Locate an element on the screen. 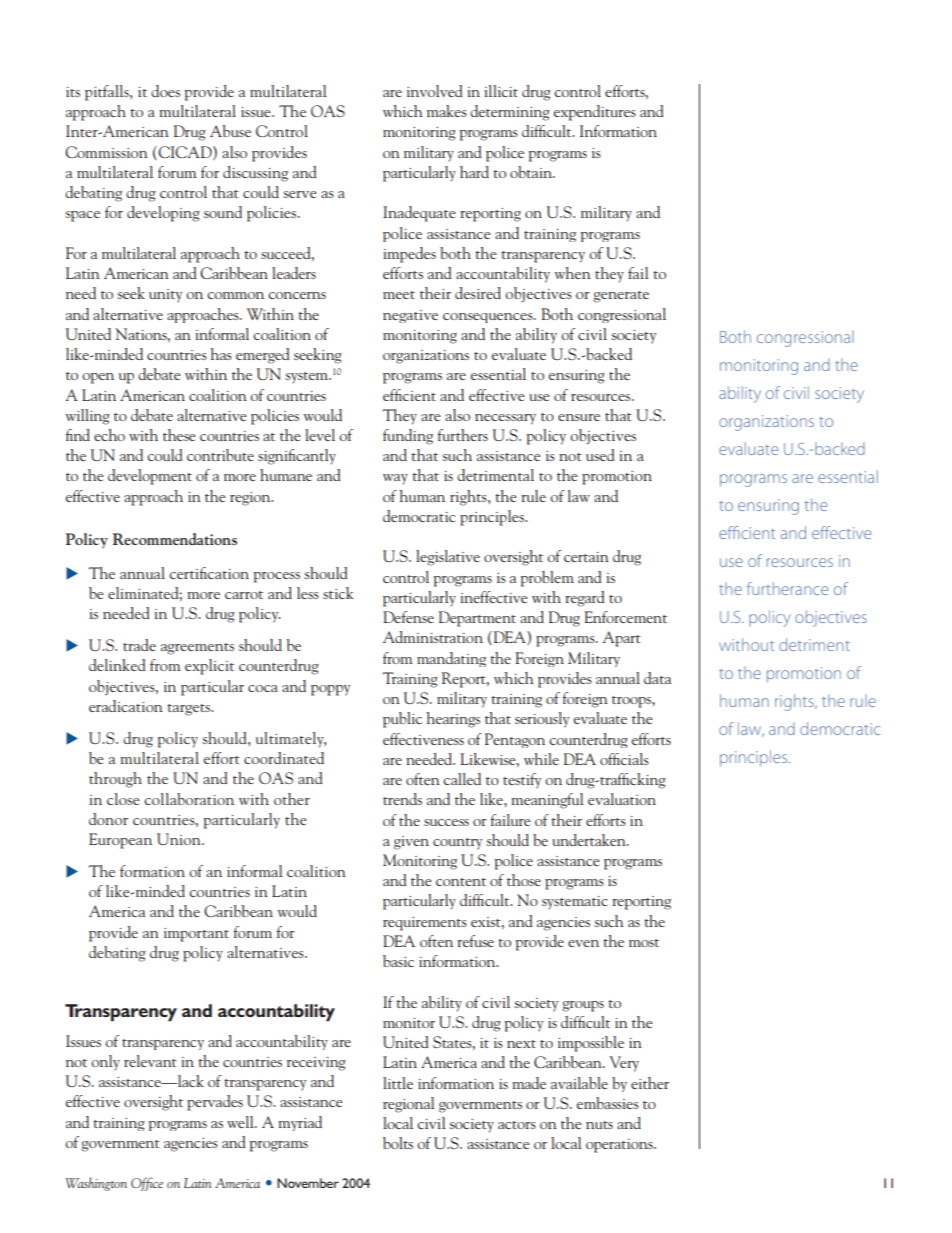 This screenshot has width=952, height=1233. content is located at coordinates (461, 882).
